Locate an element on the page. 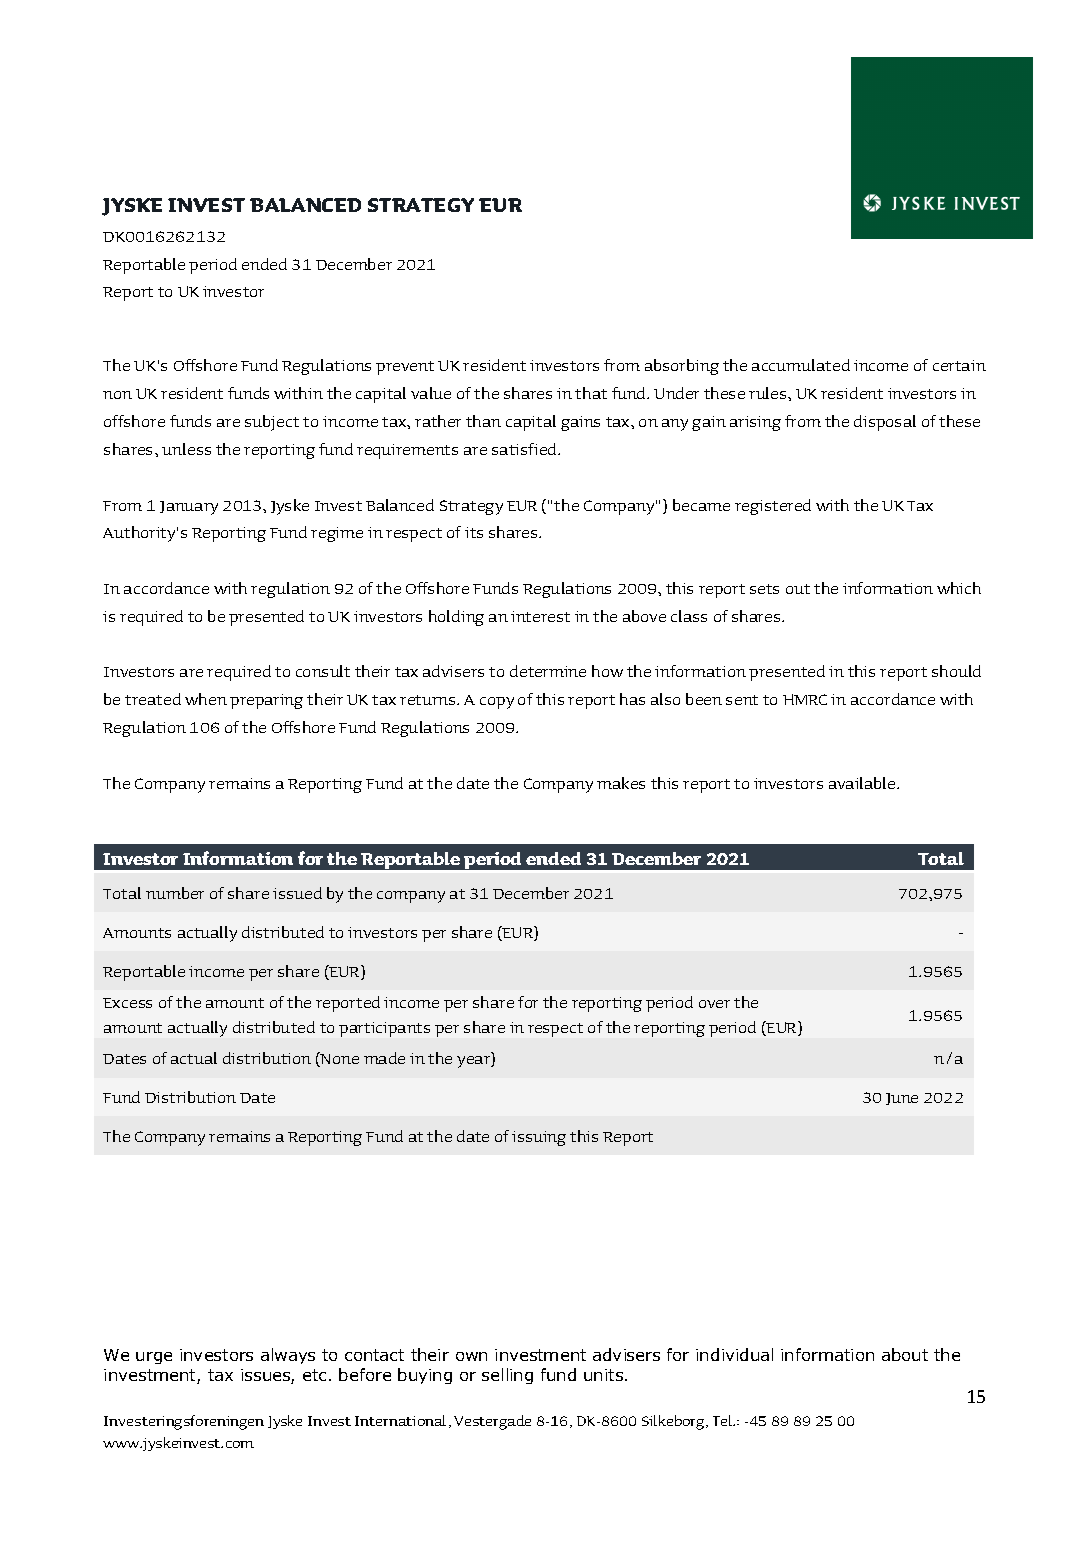 The width and height of the page is (1090, 1543). year is located at coordinates (474, 1062).
